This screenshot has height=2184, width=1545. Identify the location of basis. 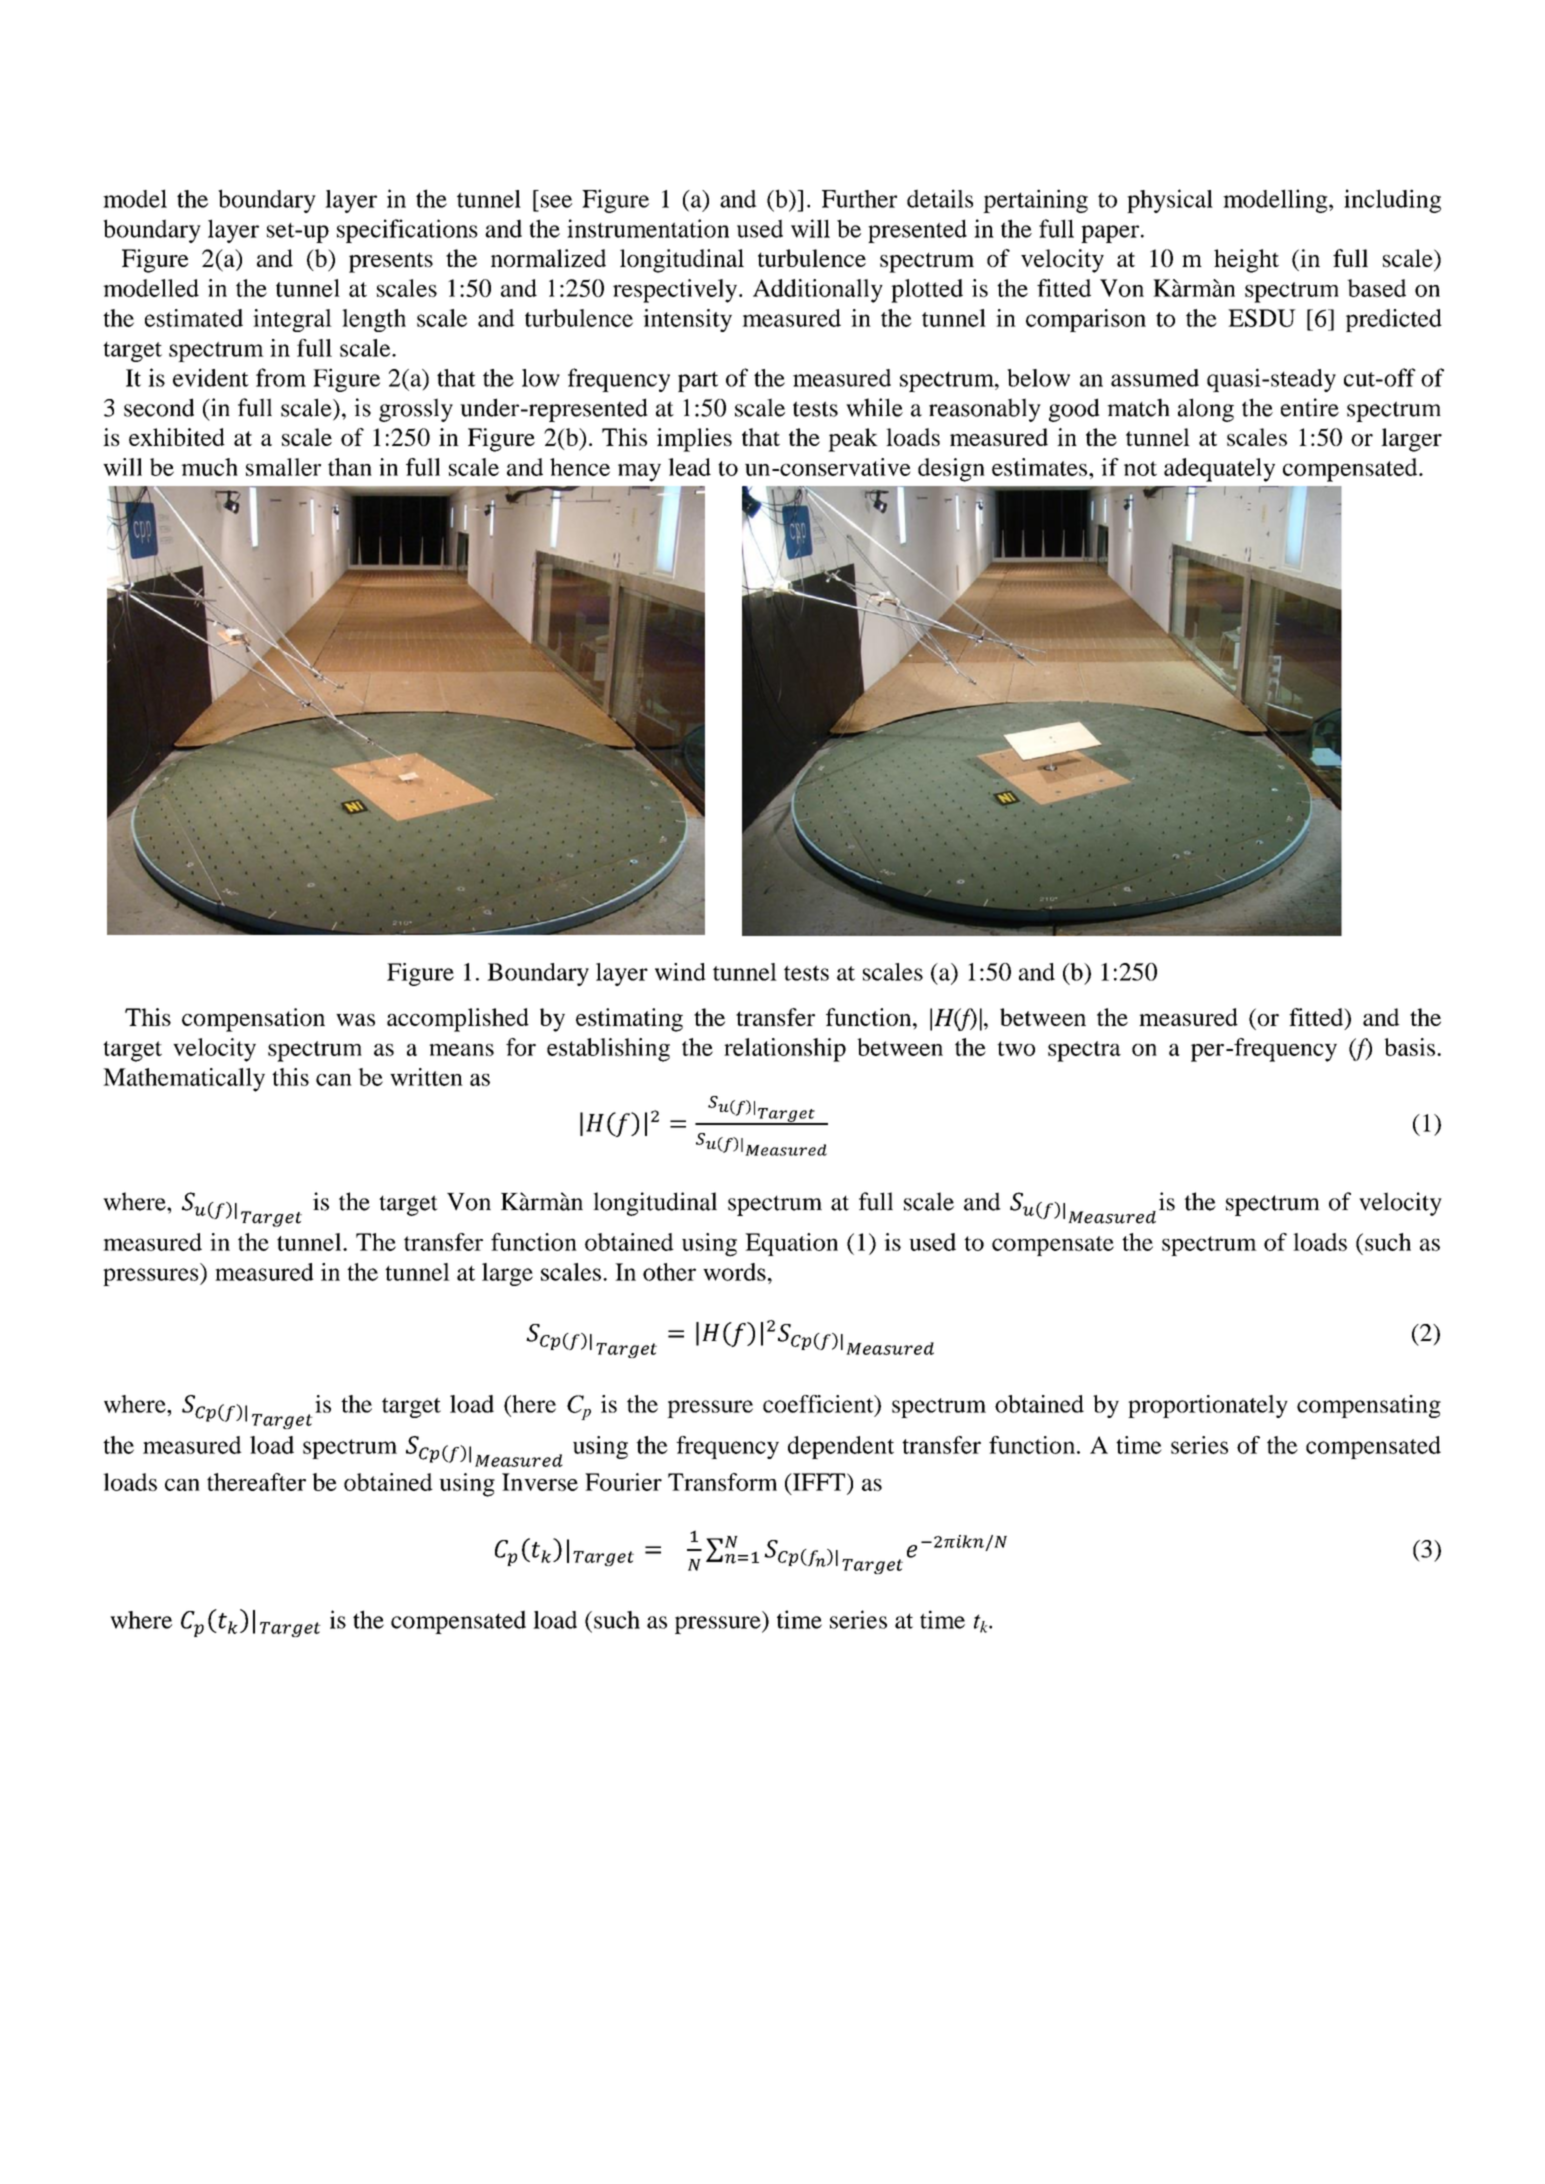
(1409, 1047).
